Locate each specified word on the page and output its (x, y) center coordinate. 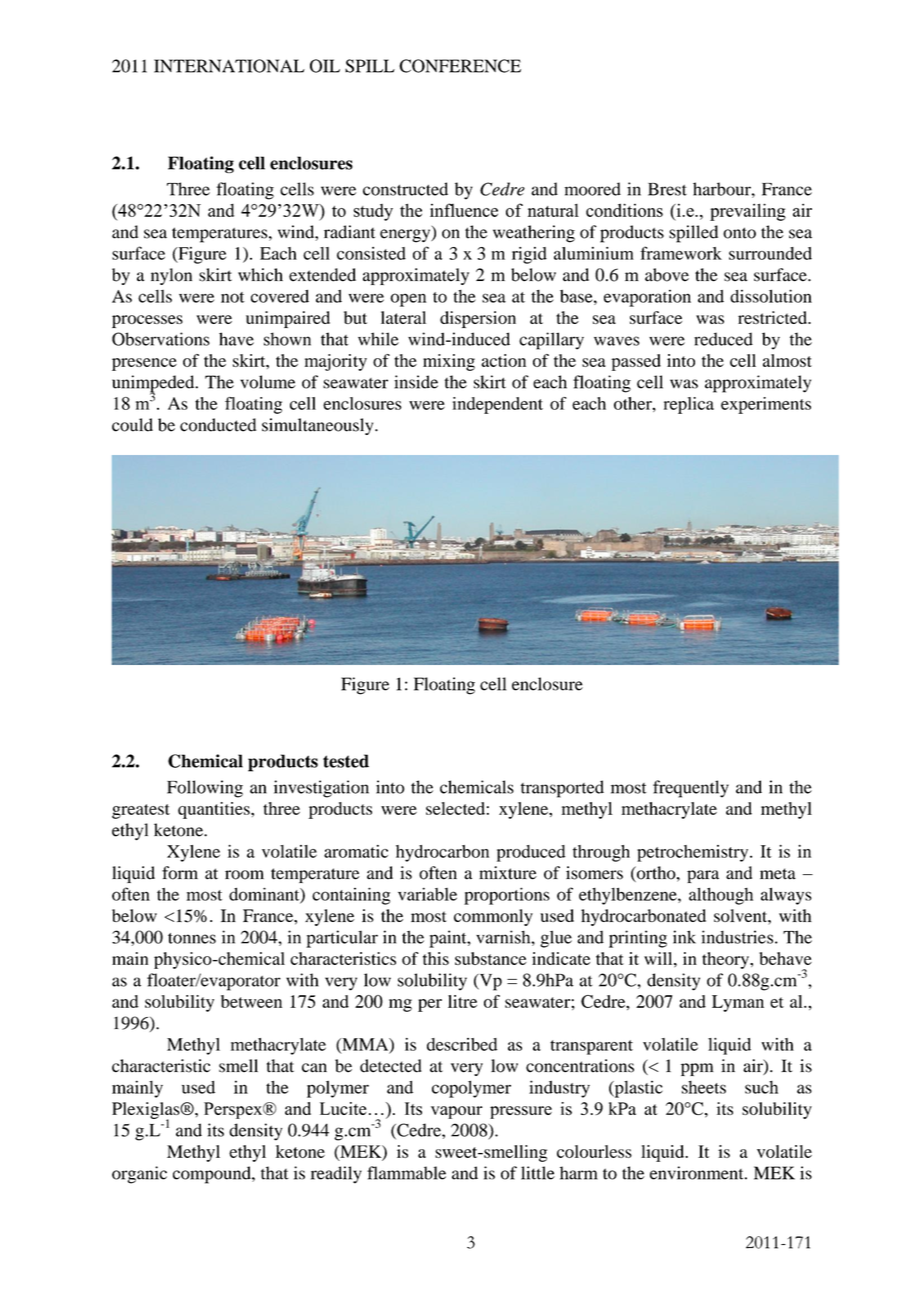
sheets (704, 1087)
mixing (449, 362)
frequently (691, 789)
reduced (723, 339)
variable (427, 894)
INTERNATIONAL (229, 66)
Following (205, 789)
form (180, 873)
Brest (667, 189)
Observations (161, 339)
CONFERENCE (460, 66)
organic (139, 1175)
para (703, 876)
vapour (457, 1112)
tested (346, 761)
